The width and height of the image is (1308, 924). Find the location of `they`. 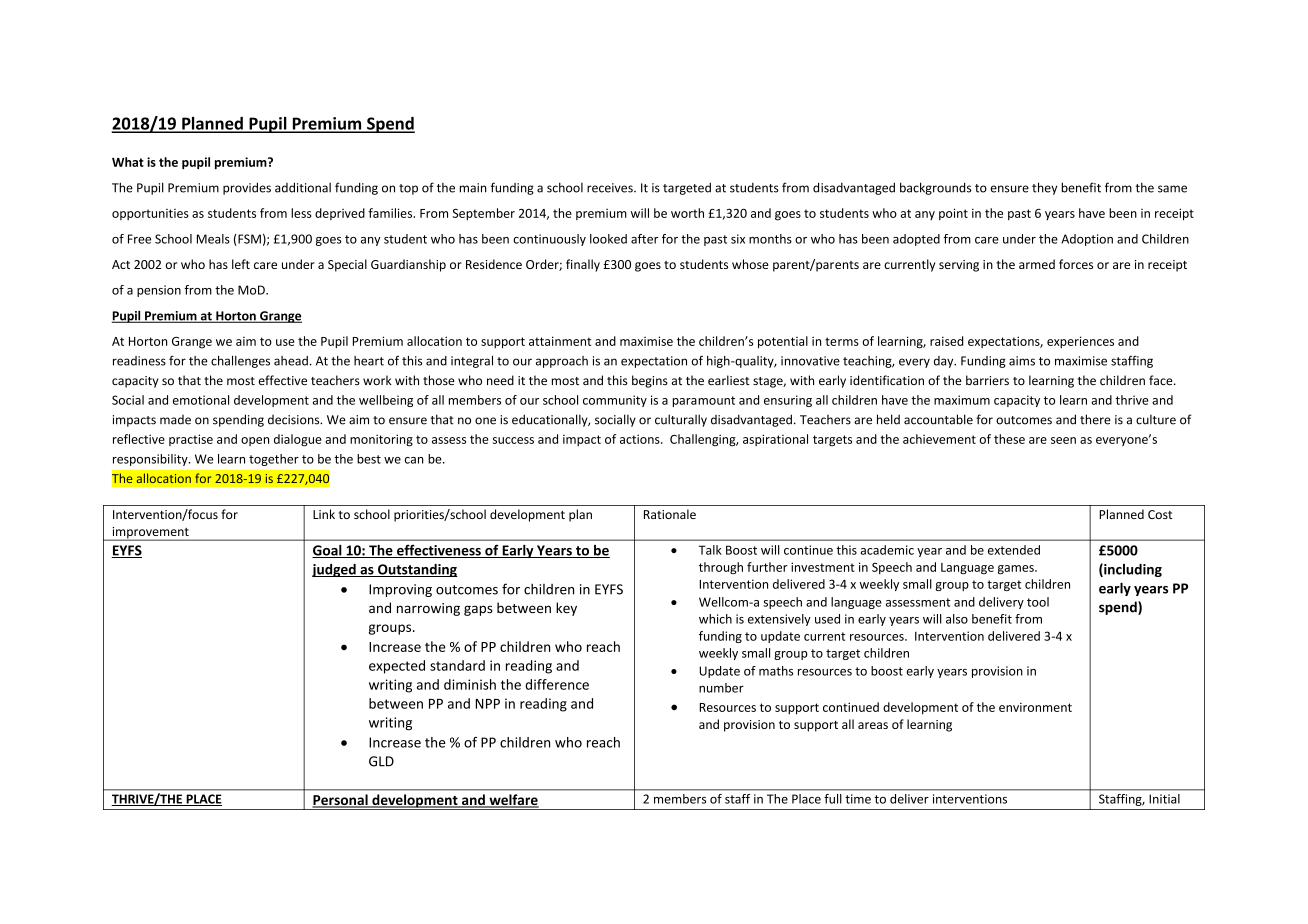

they is located at coordinates (1044, 188).
